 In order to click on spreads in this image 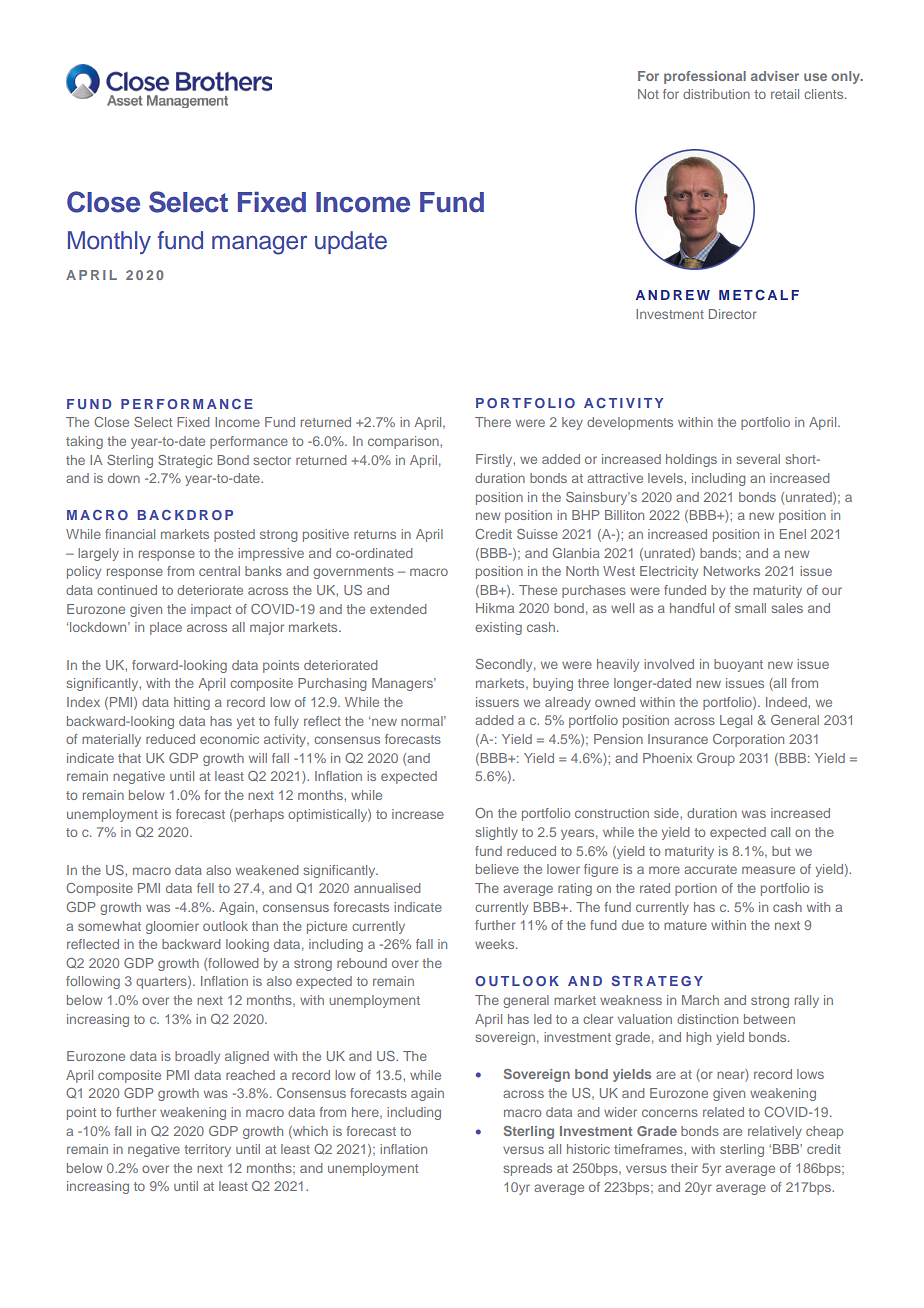, I will do `click(527, 1169)`.
